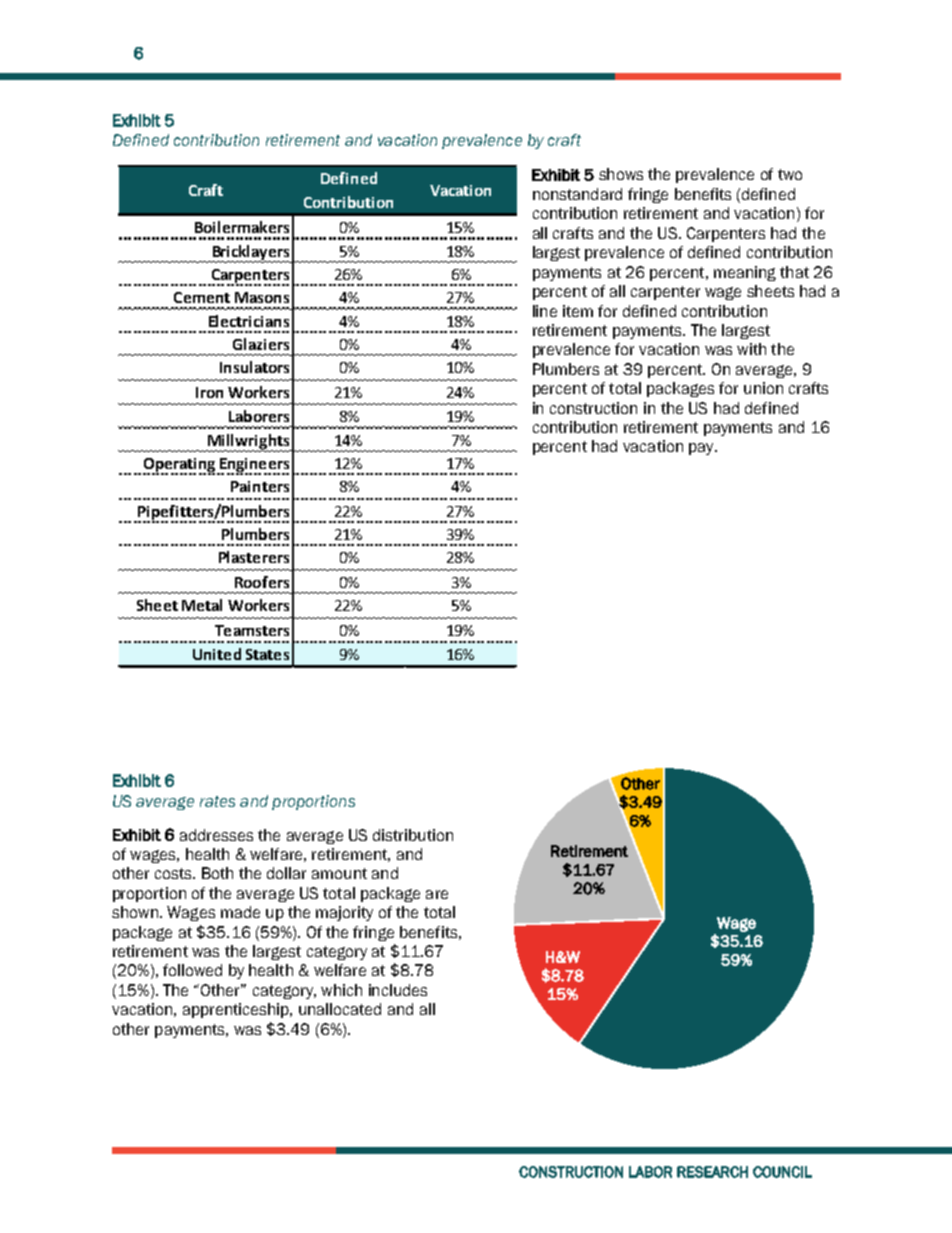  I want to click on apprenticeship, so click(237, 1010).
